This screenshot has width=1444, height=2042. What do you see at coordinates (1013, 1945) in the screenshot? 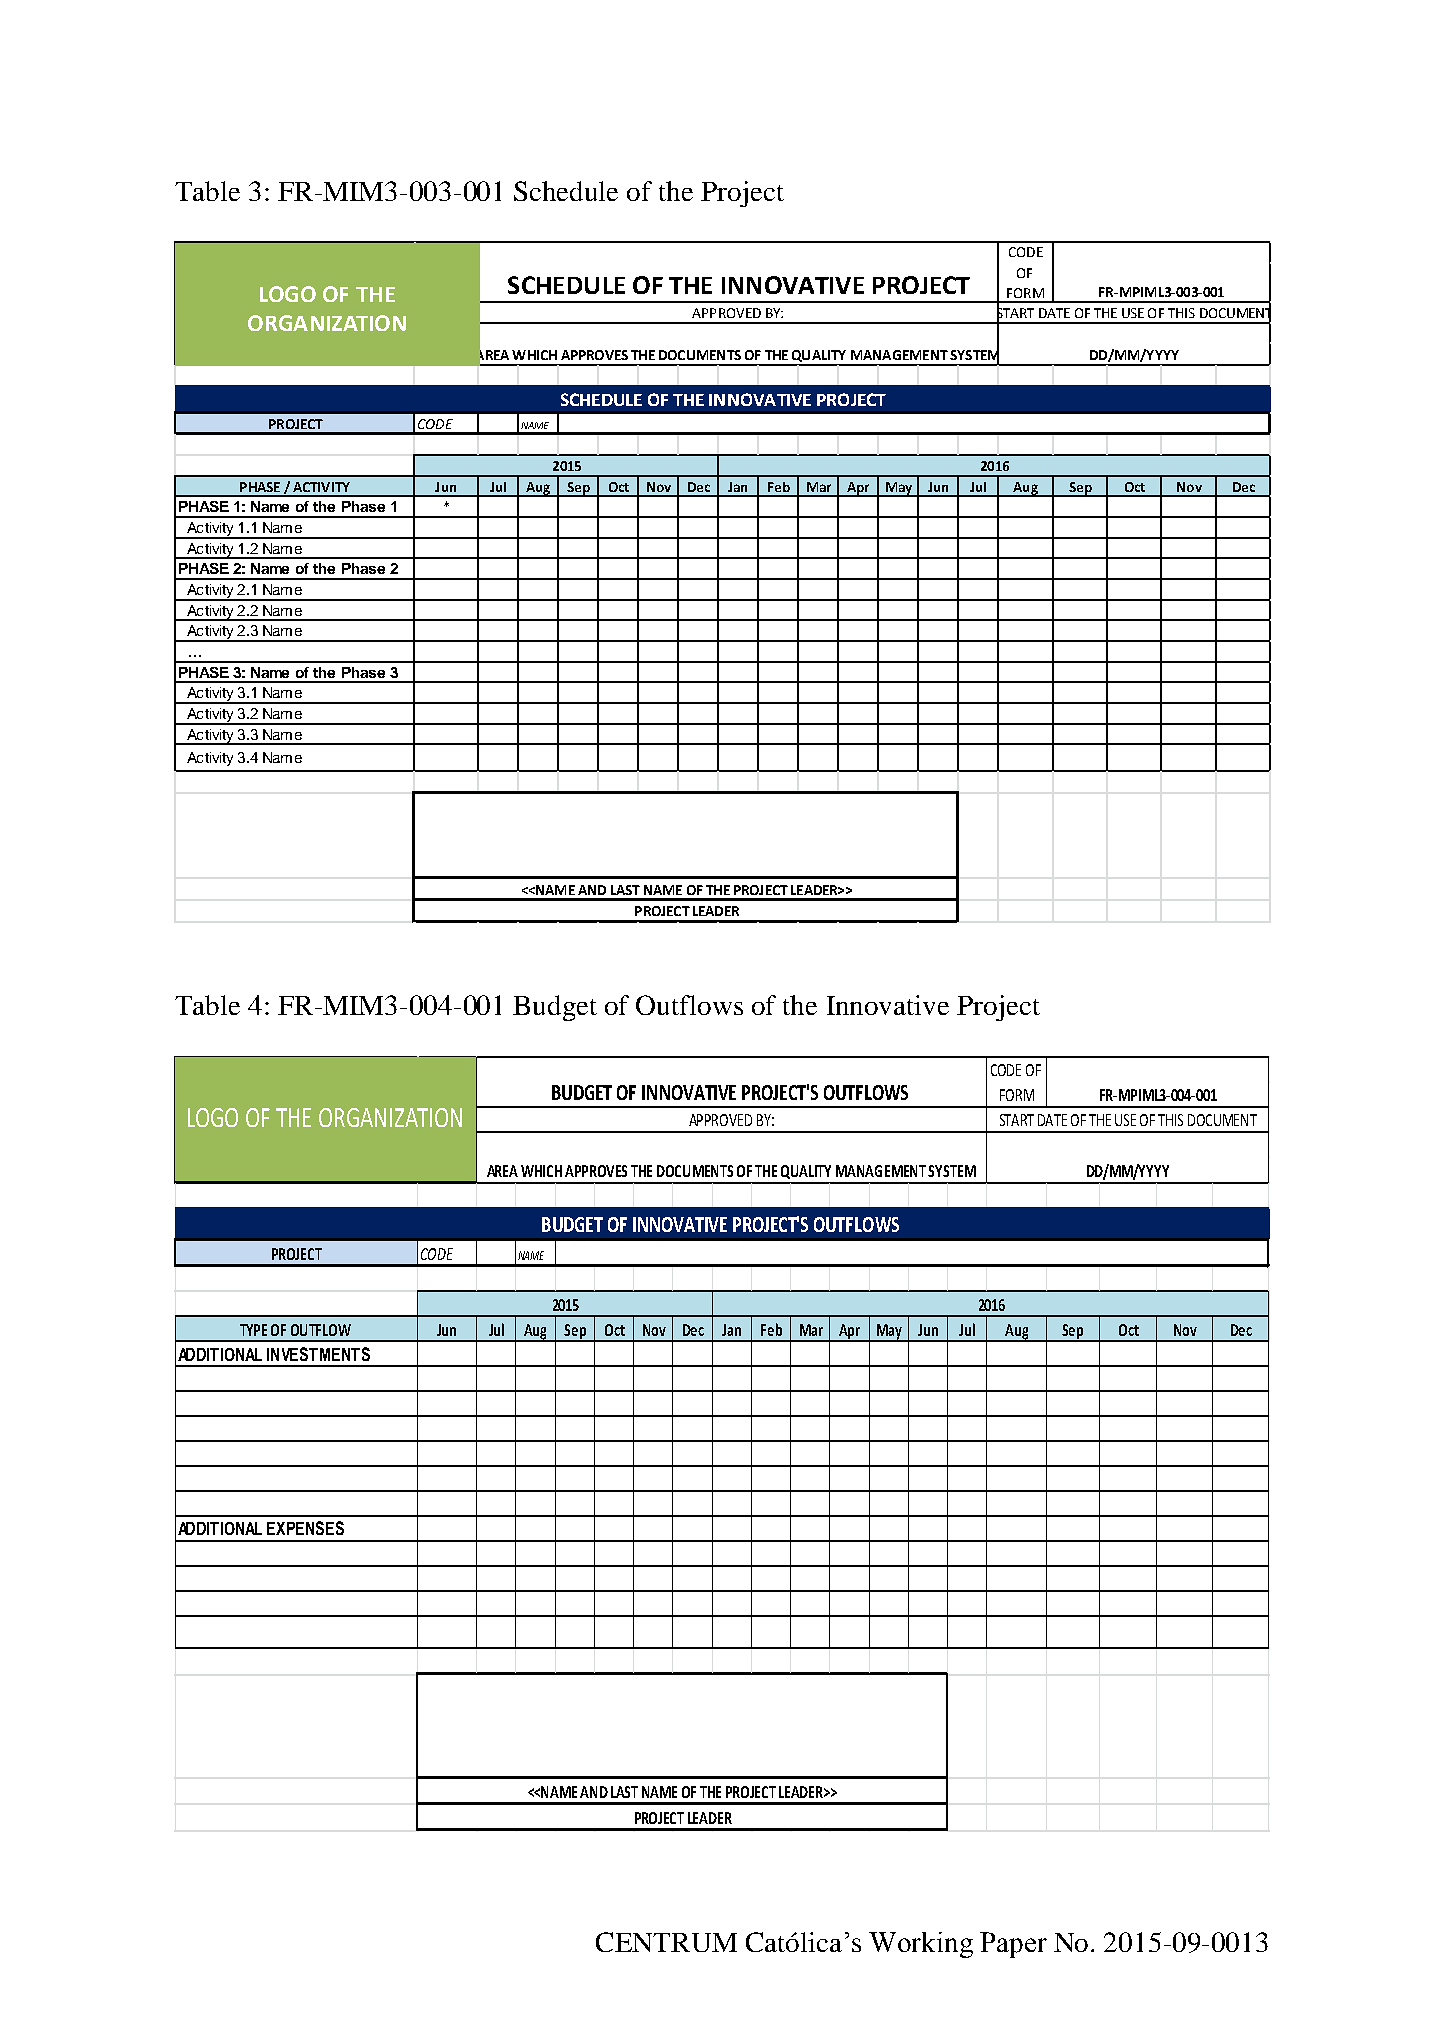
I see `Paper` at bounding box center [1013, 1945].
